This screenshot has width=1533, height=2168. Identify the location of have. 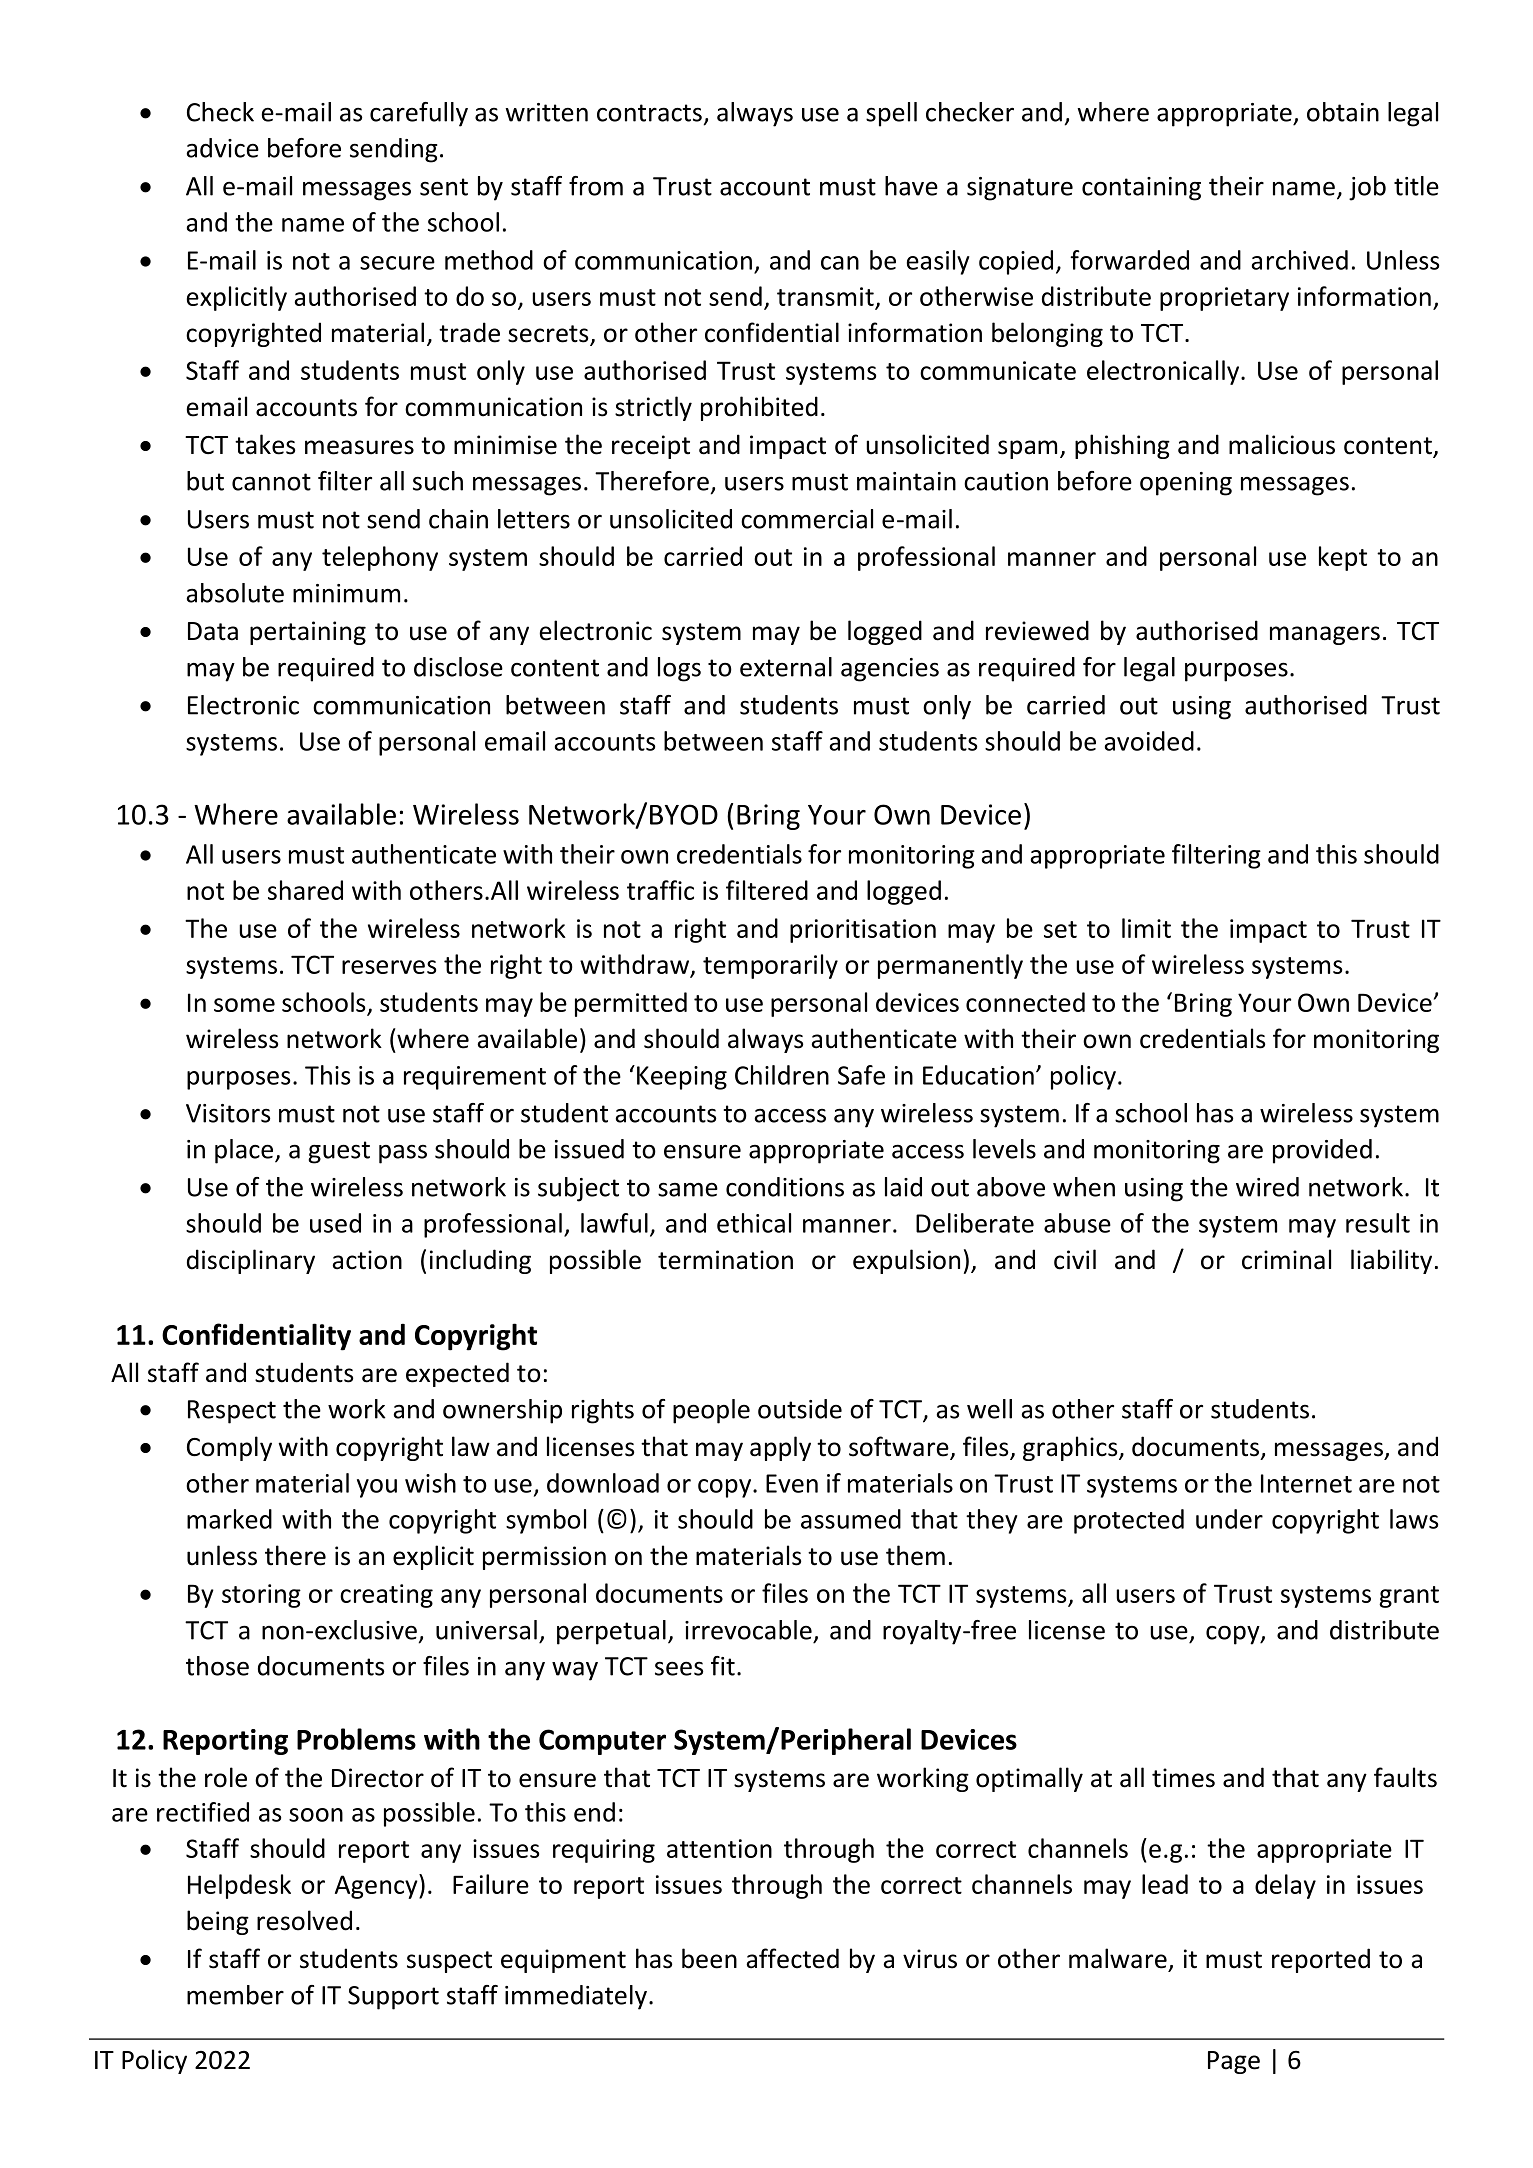
(911, 186).
